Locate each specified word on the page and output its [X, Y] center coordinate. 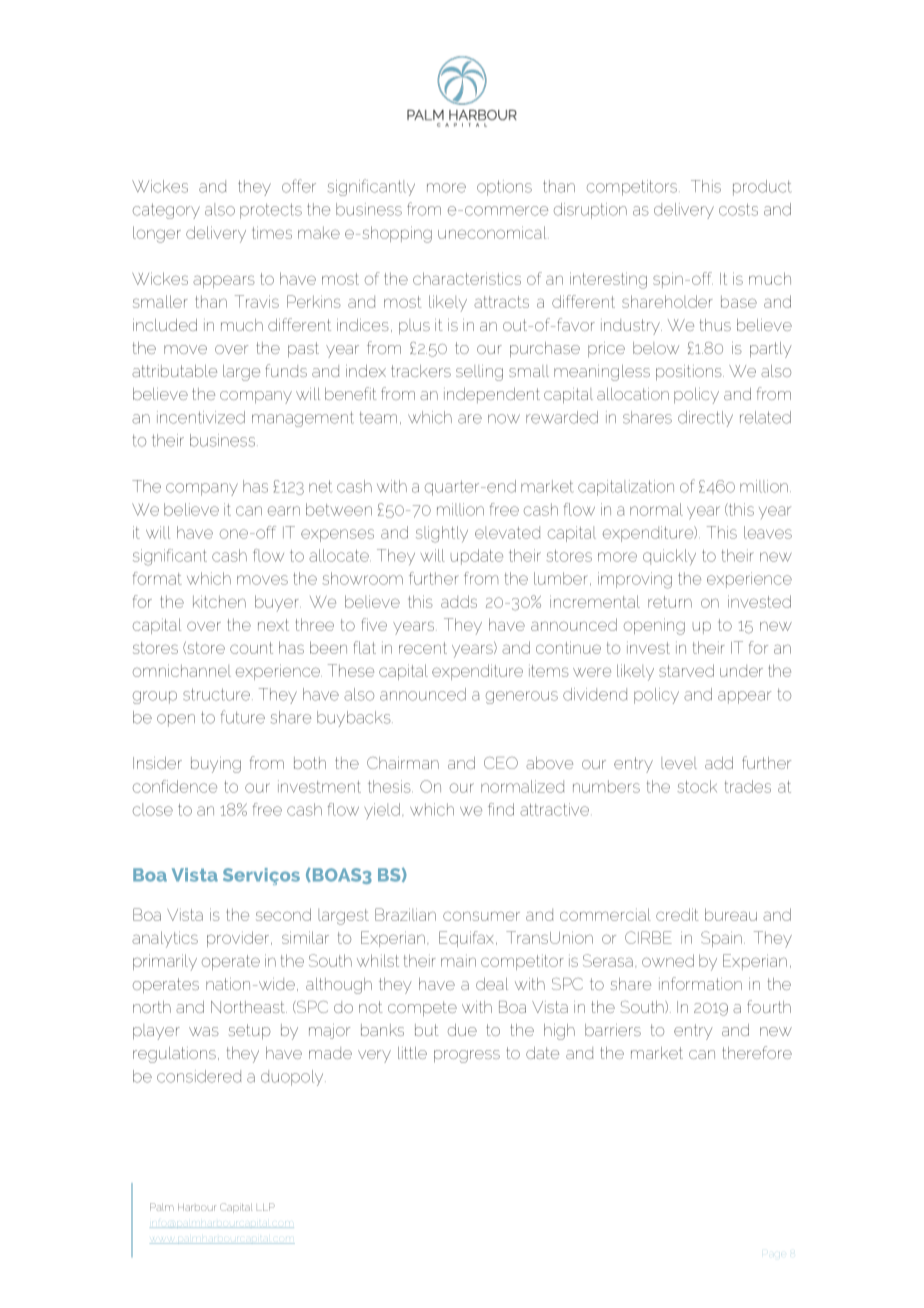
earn [284, 511]
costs [738, 209]
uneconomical [493, 232]
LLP [266, 1207]
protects [271, 211]
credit [677, 914]
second [283, 914]
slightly [442, 534]
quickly [669, 557]
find [501, 809]
